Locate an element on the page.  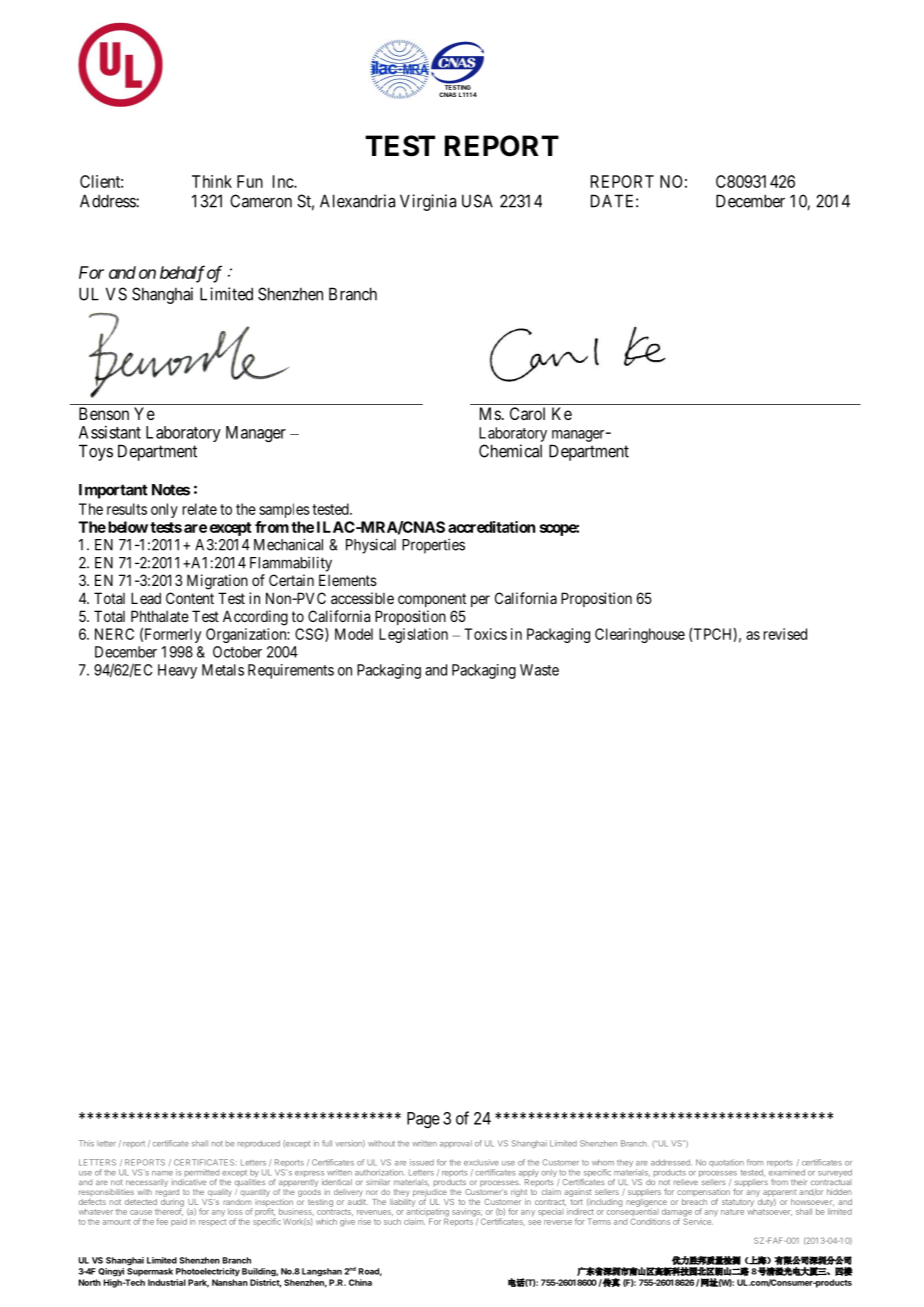
paid is located at coordinates (179, 1222).
